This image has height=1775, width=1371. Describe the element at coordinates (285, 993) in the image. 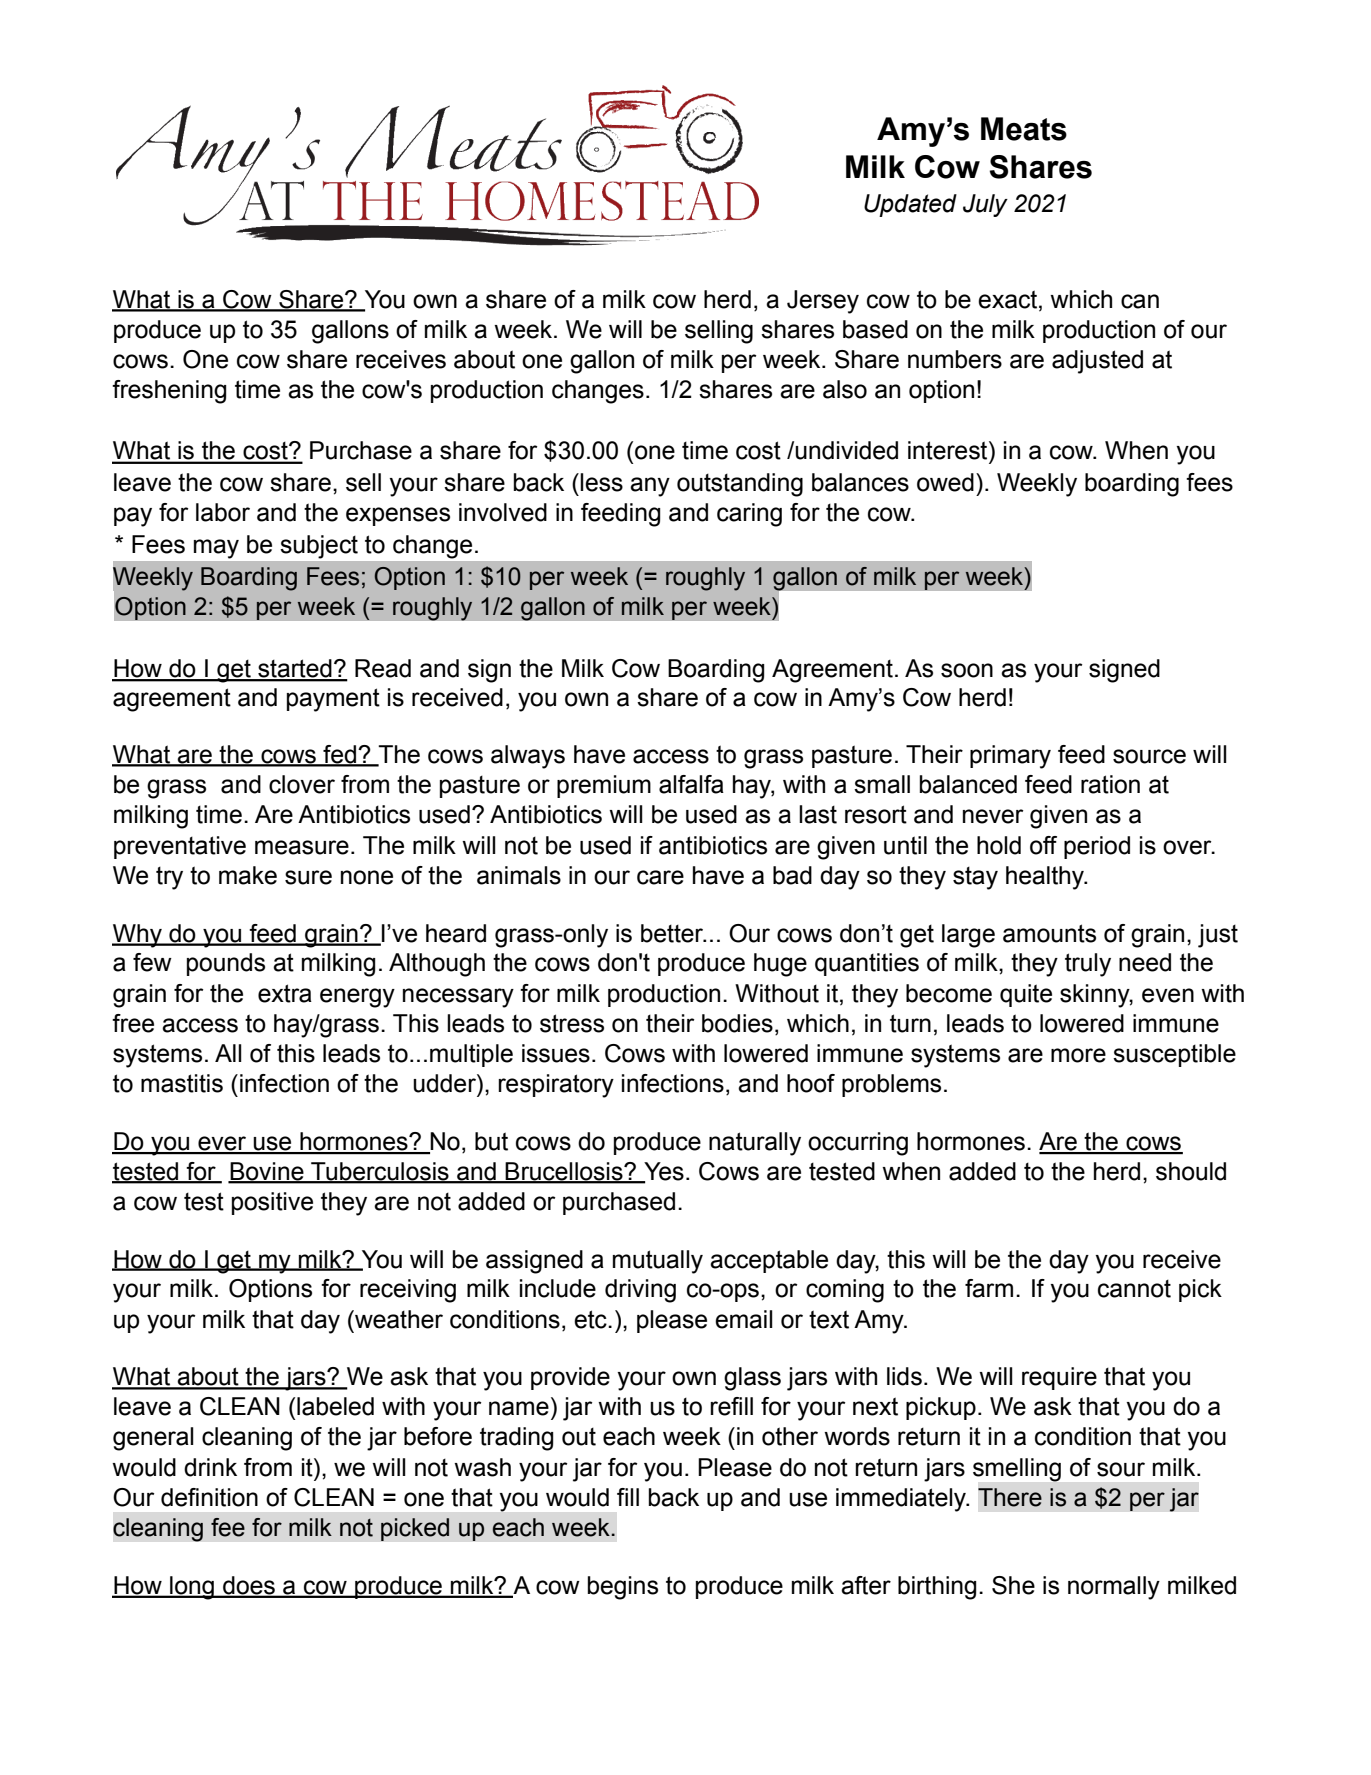

I see `extra` at that location.
